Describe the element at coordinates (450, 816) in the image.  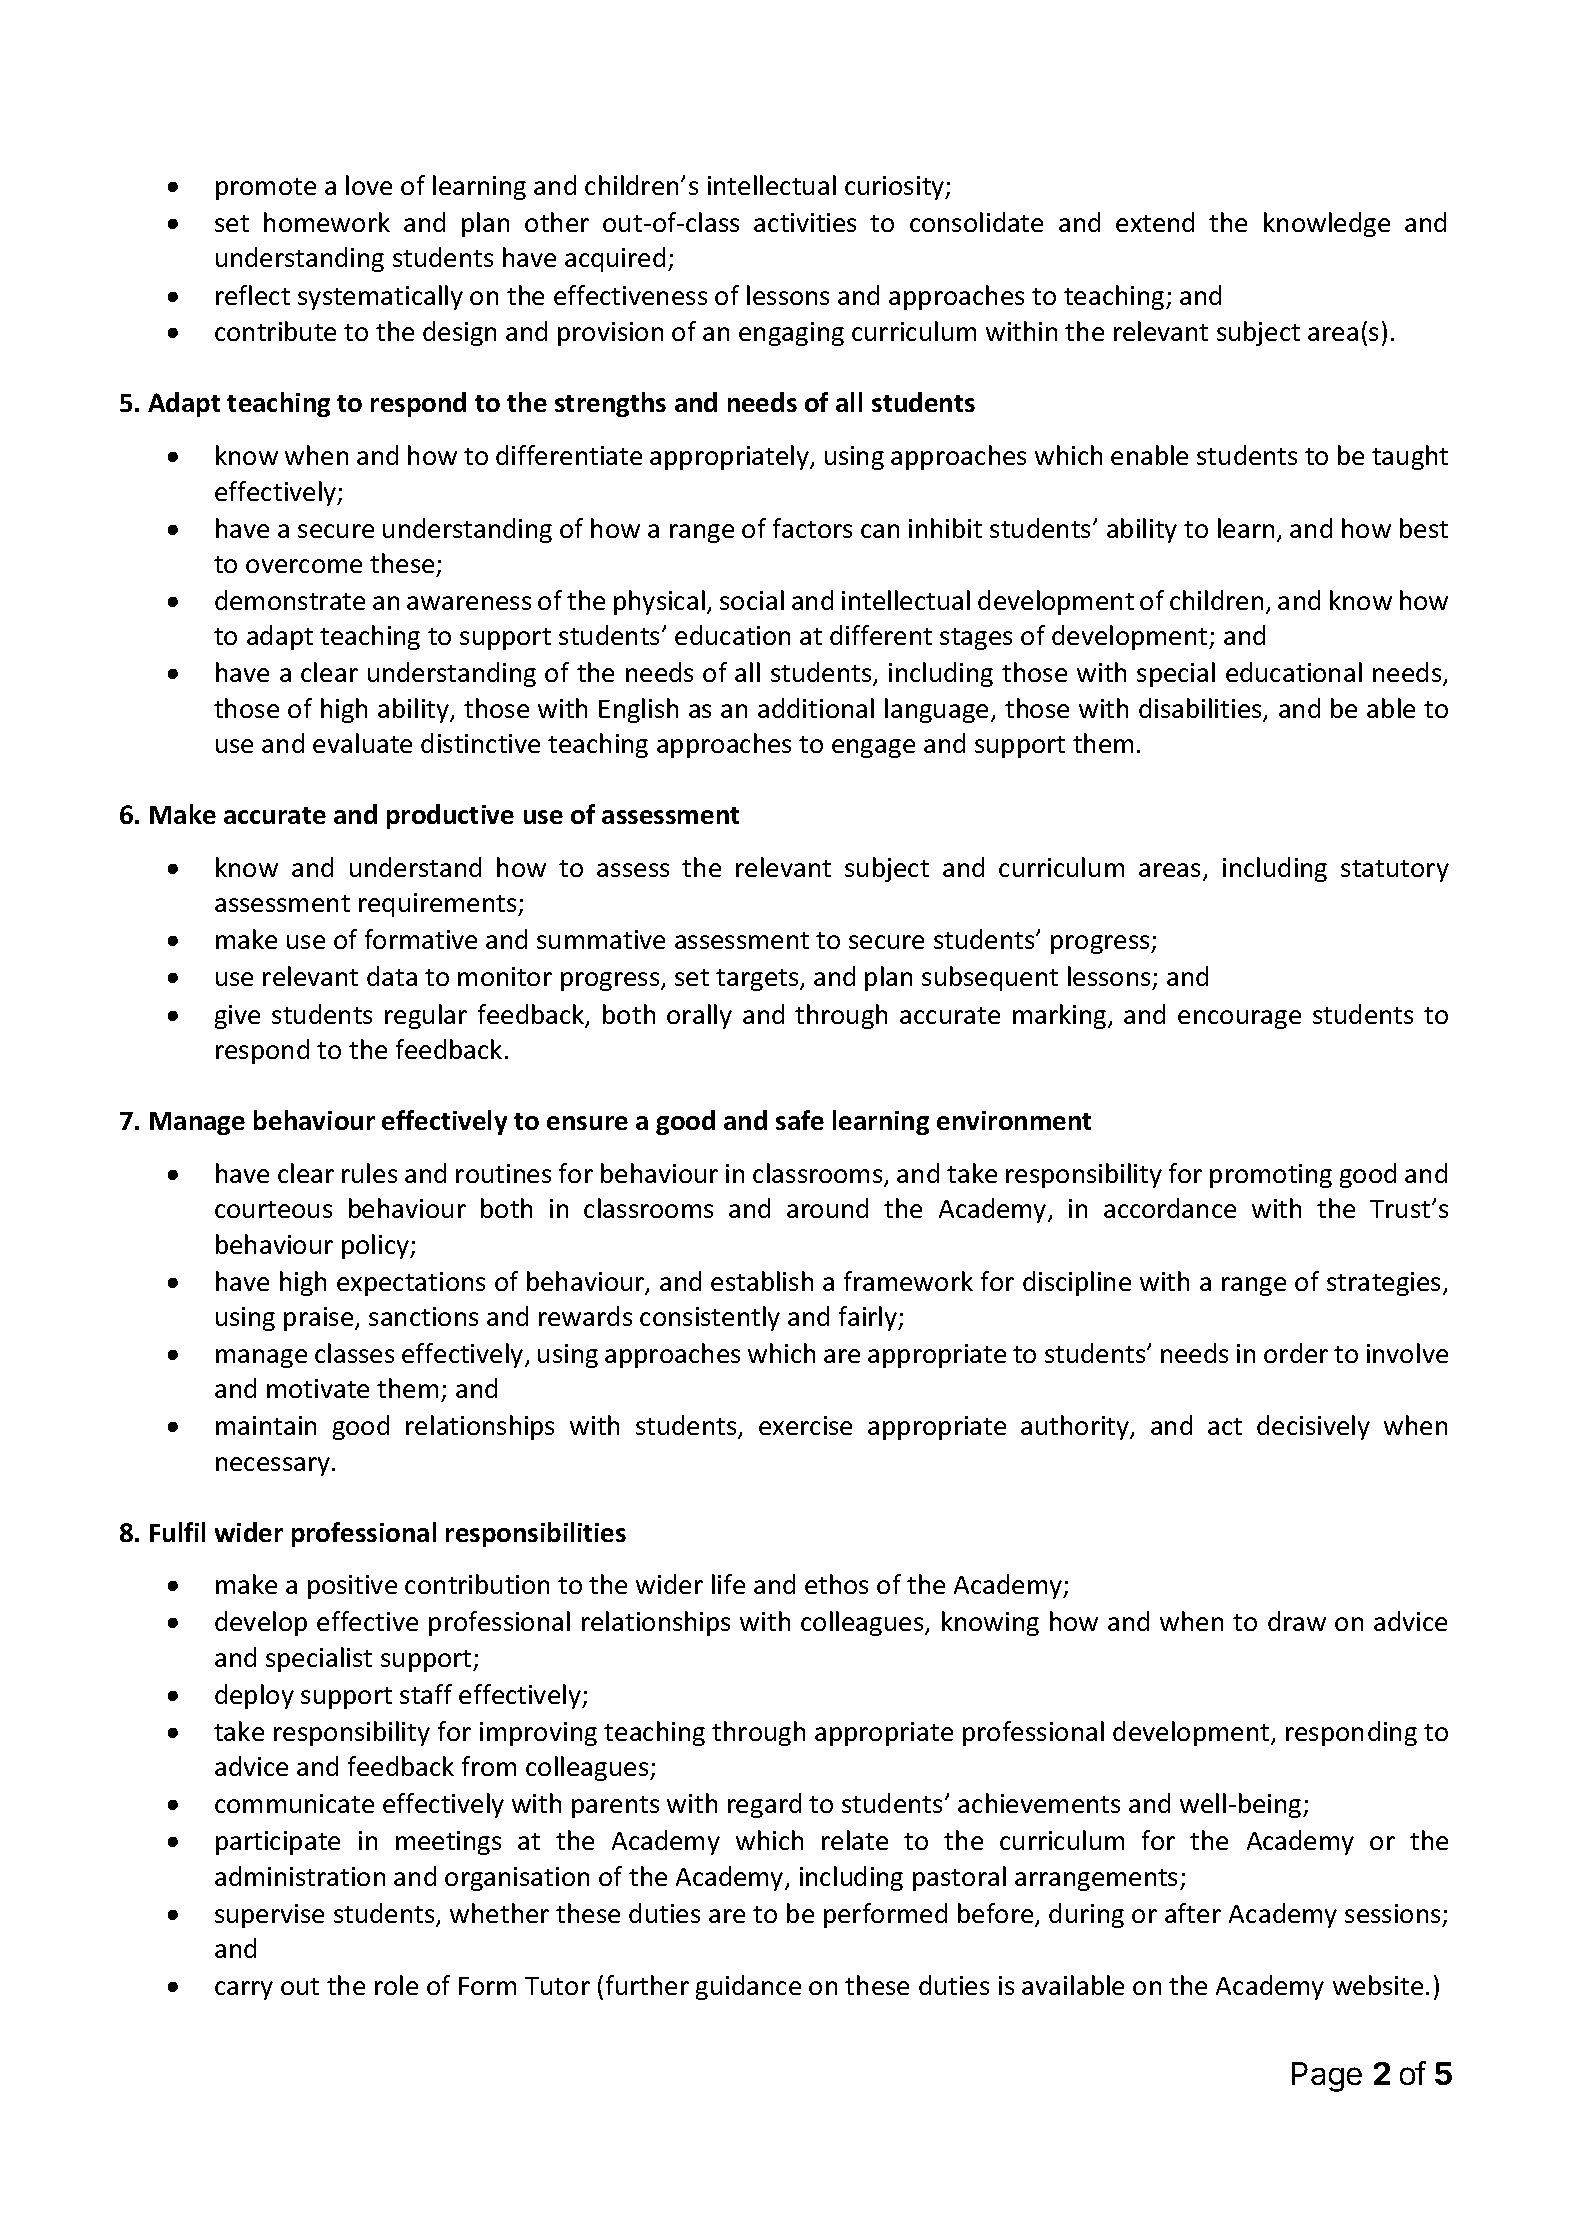
I see `productive` at that location.
